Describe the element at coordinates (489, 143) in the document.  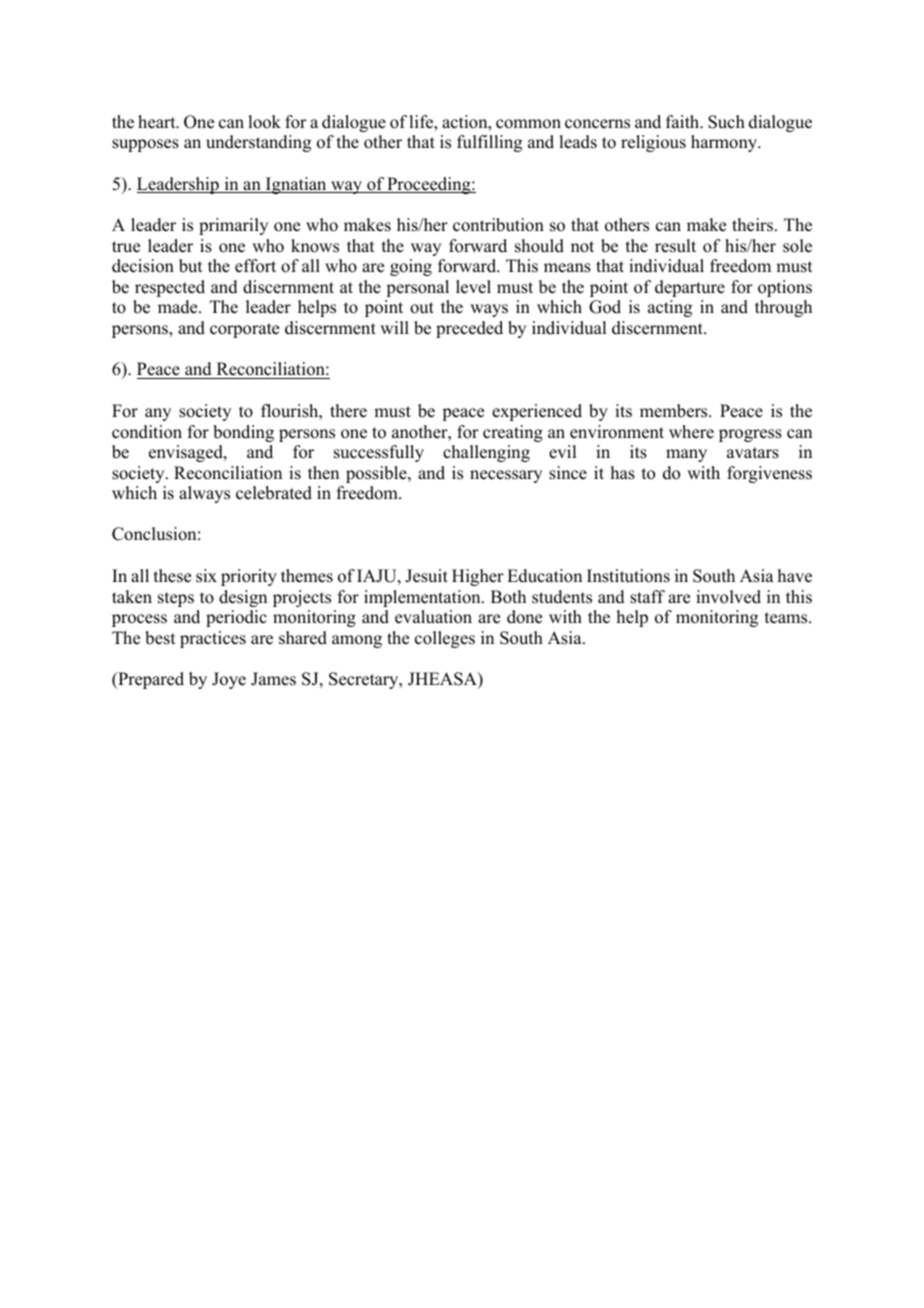
I see `fulfilling` at that location.
